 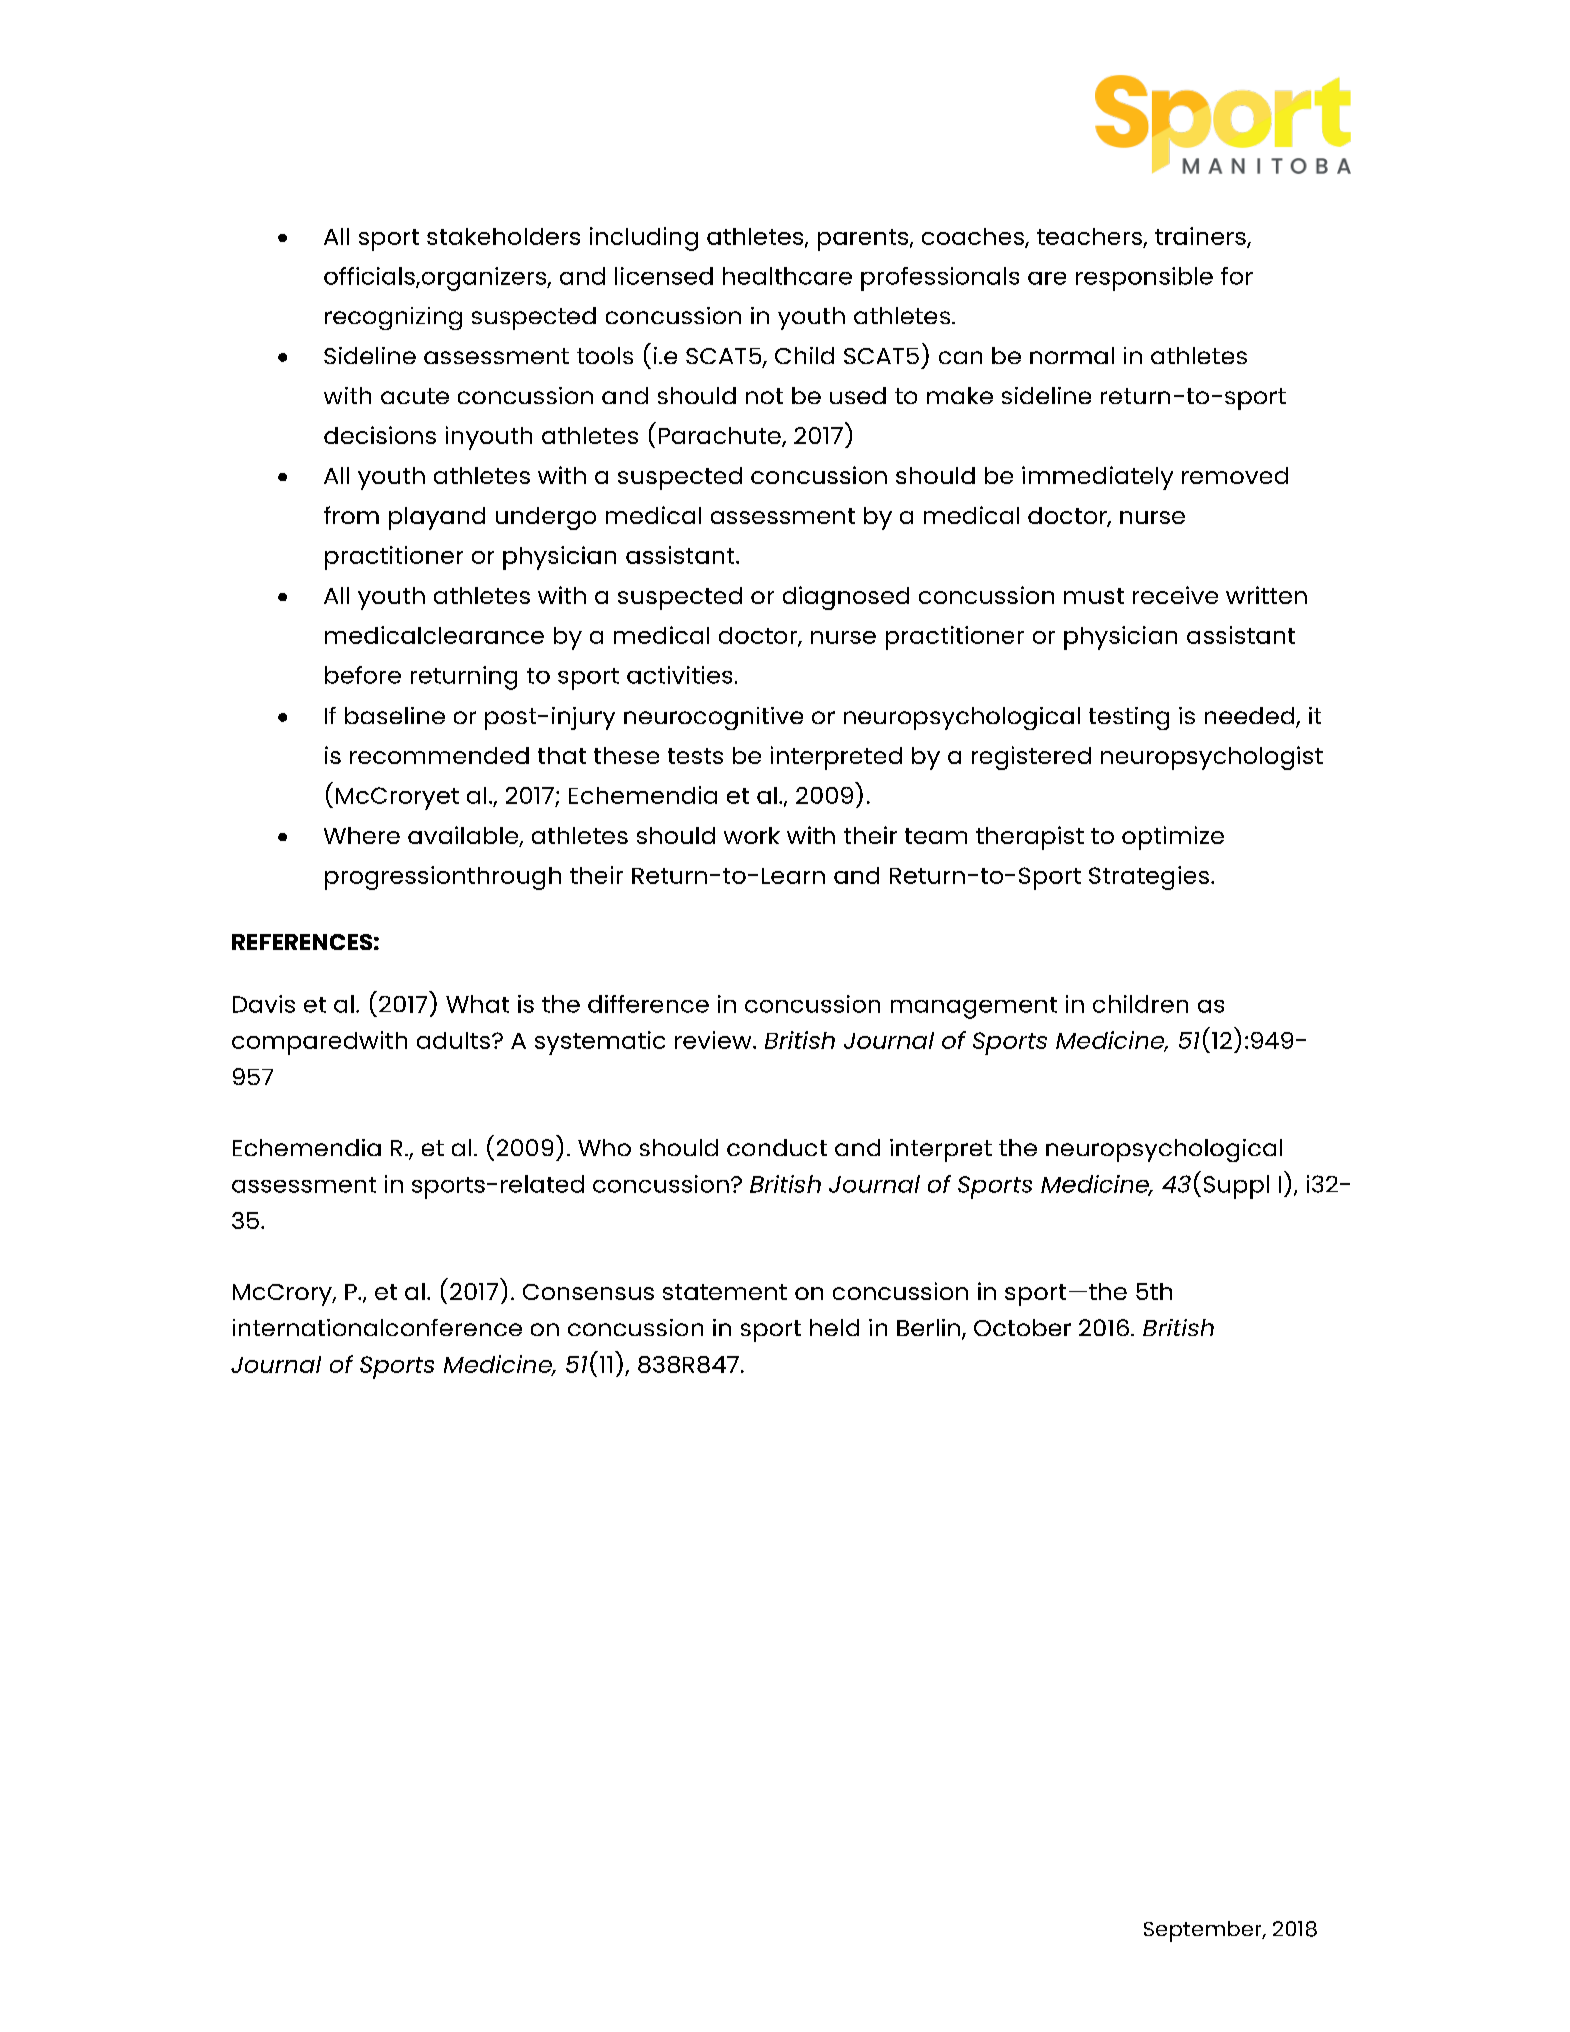 What do you see at coordinates (588, 1292) in the image?
I see `Consensus` at bounding box center [588, 1292].
